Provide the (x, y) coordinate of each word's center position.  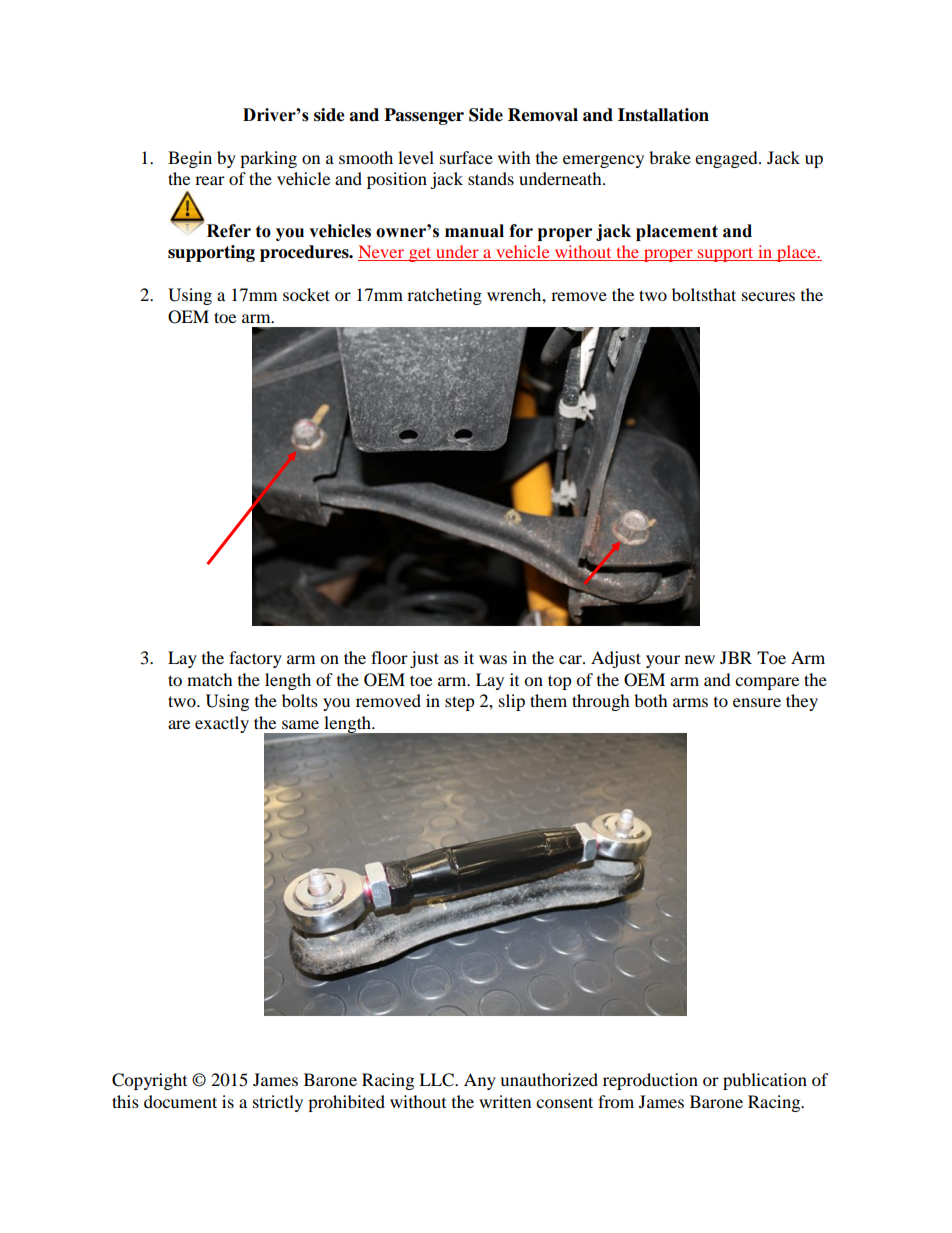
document (180, 1101)
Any (480, 1081)
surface (466, 157)
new (700, 659)
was (493, 659)
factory (255, 659)
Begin (190, 159)
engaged (727, 159)
